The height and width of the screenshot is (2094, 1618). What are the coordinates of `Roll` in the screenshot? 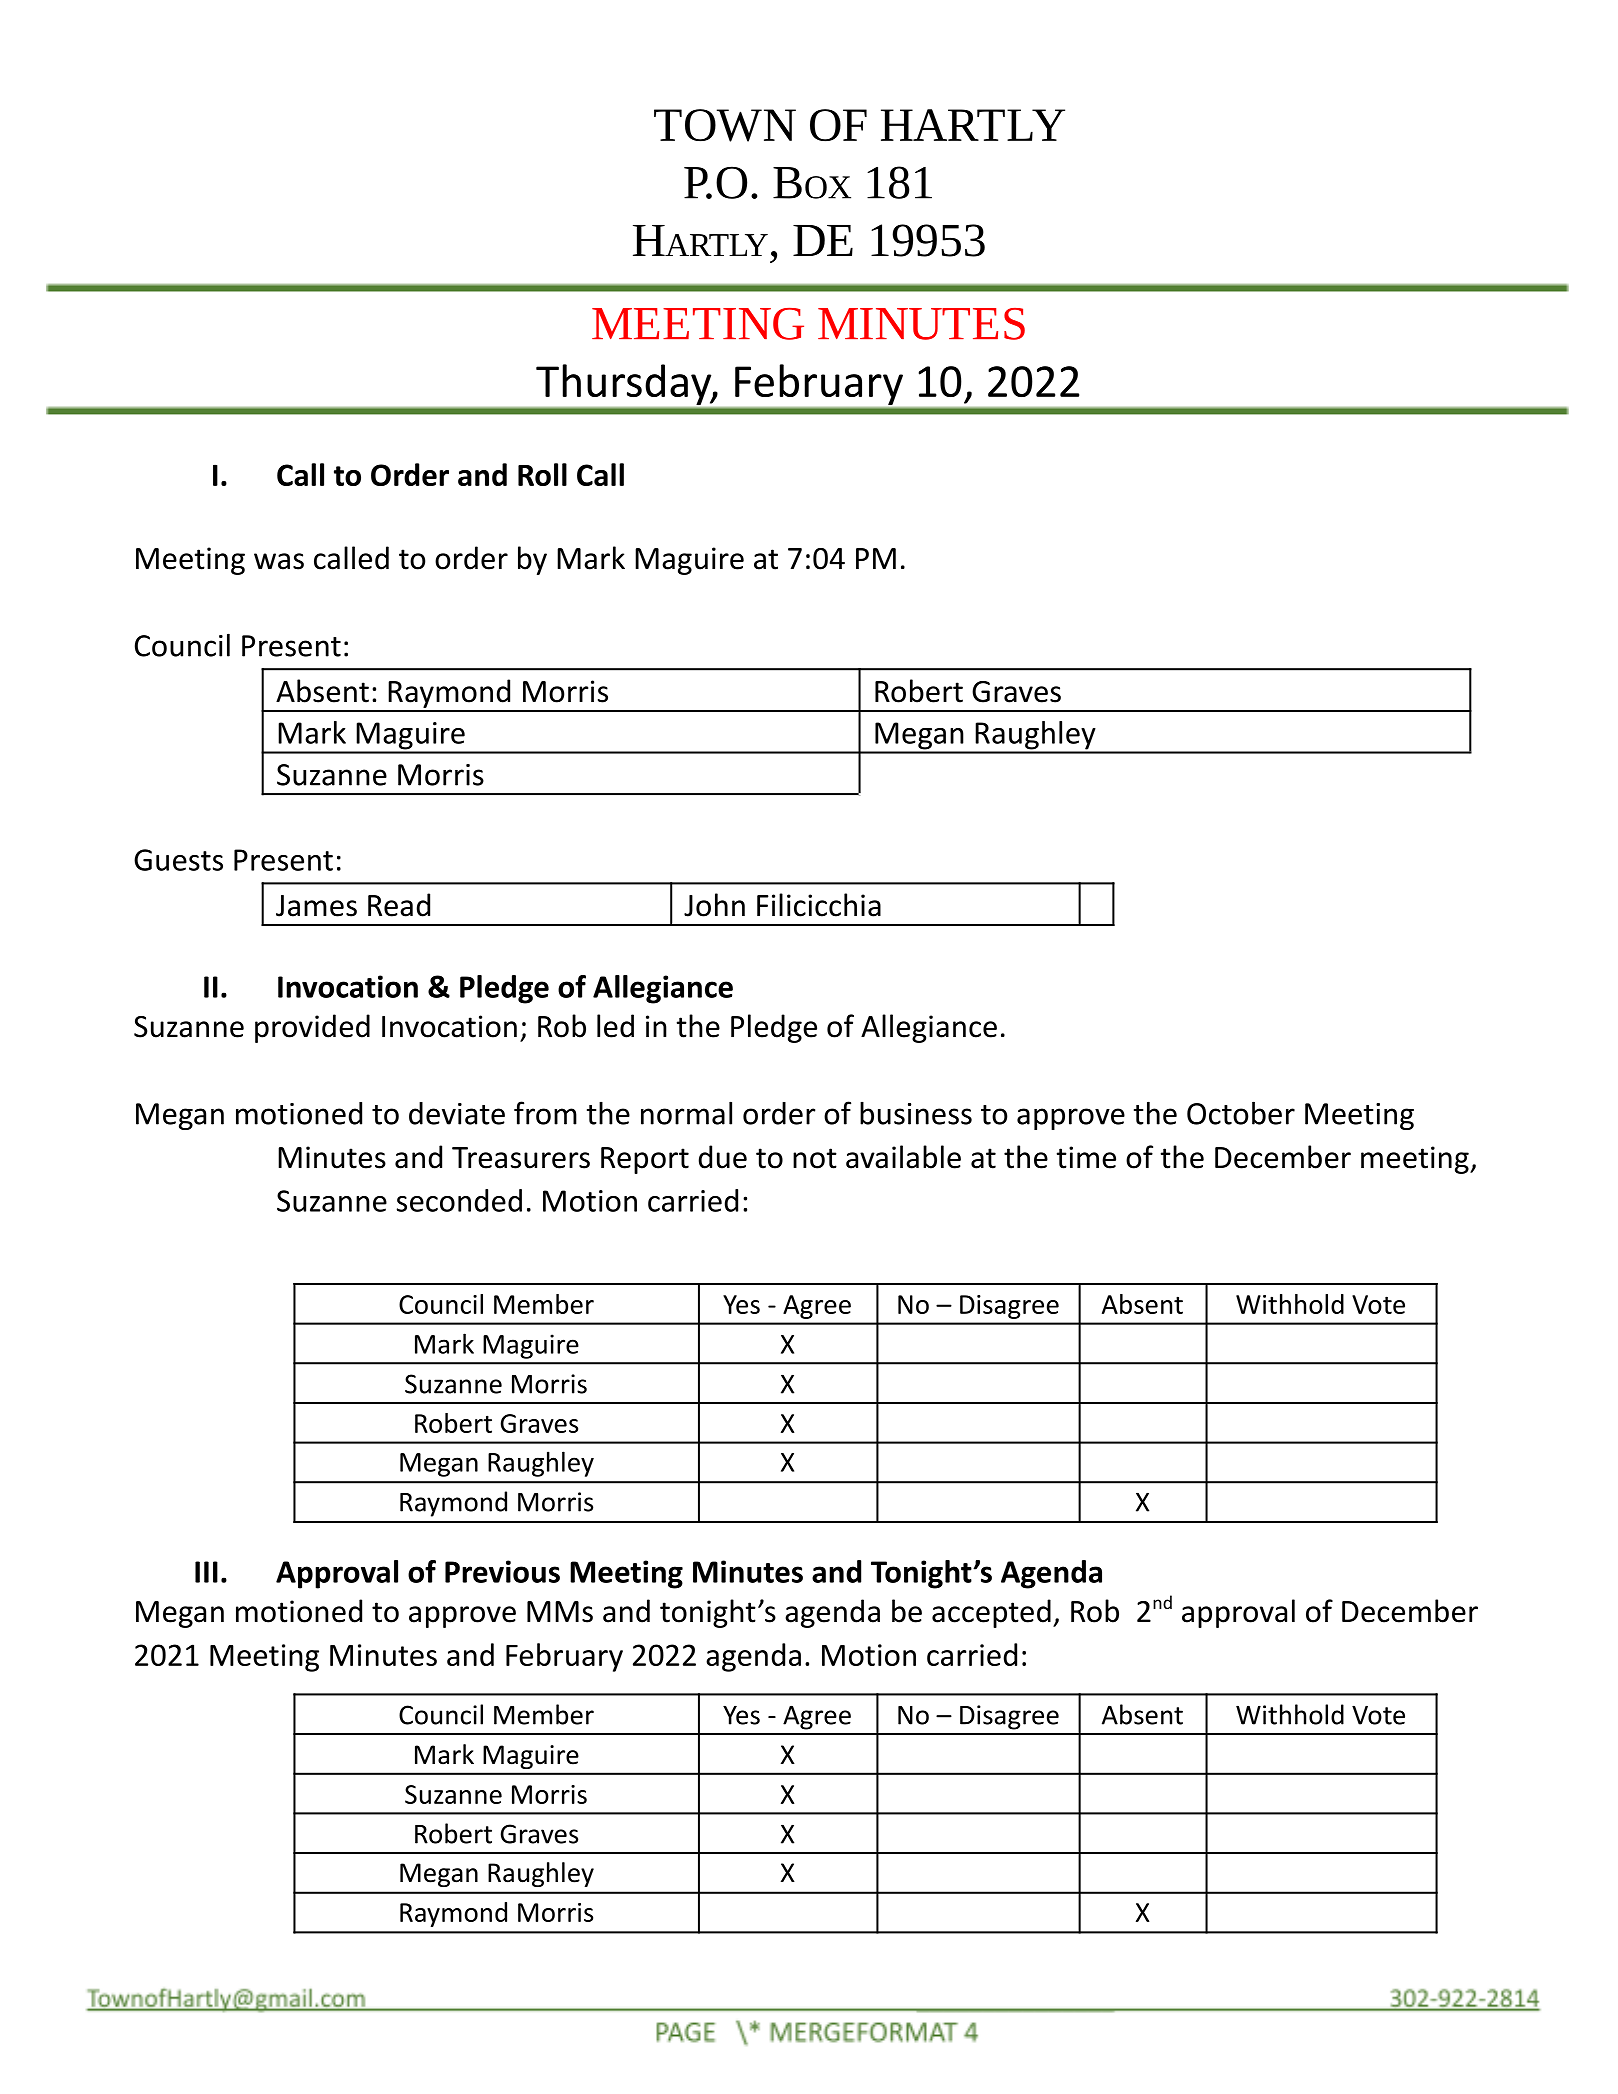 It's located at (542, 474).
